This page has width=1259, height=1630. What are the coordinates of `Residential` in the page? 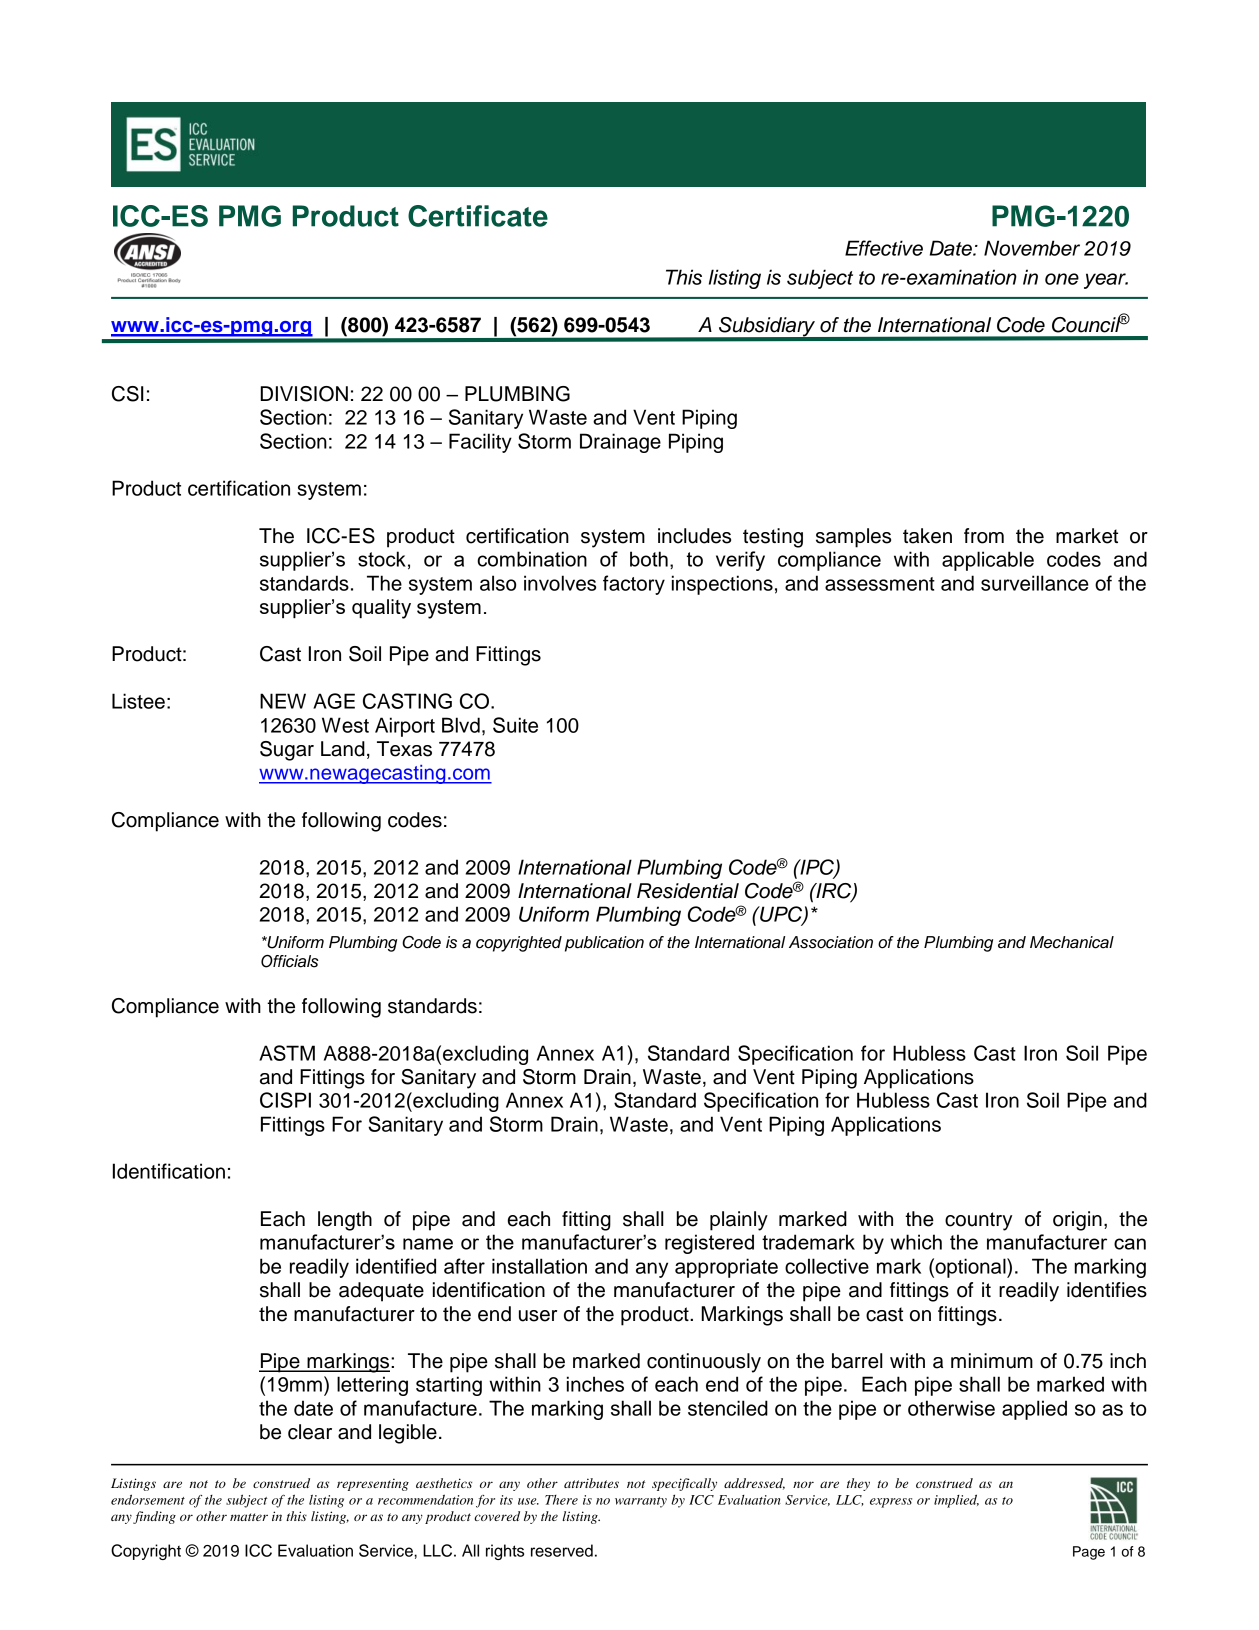 It's located at (688, 891).
